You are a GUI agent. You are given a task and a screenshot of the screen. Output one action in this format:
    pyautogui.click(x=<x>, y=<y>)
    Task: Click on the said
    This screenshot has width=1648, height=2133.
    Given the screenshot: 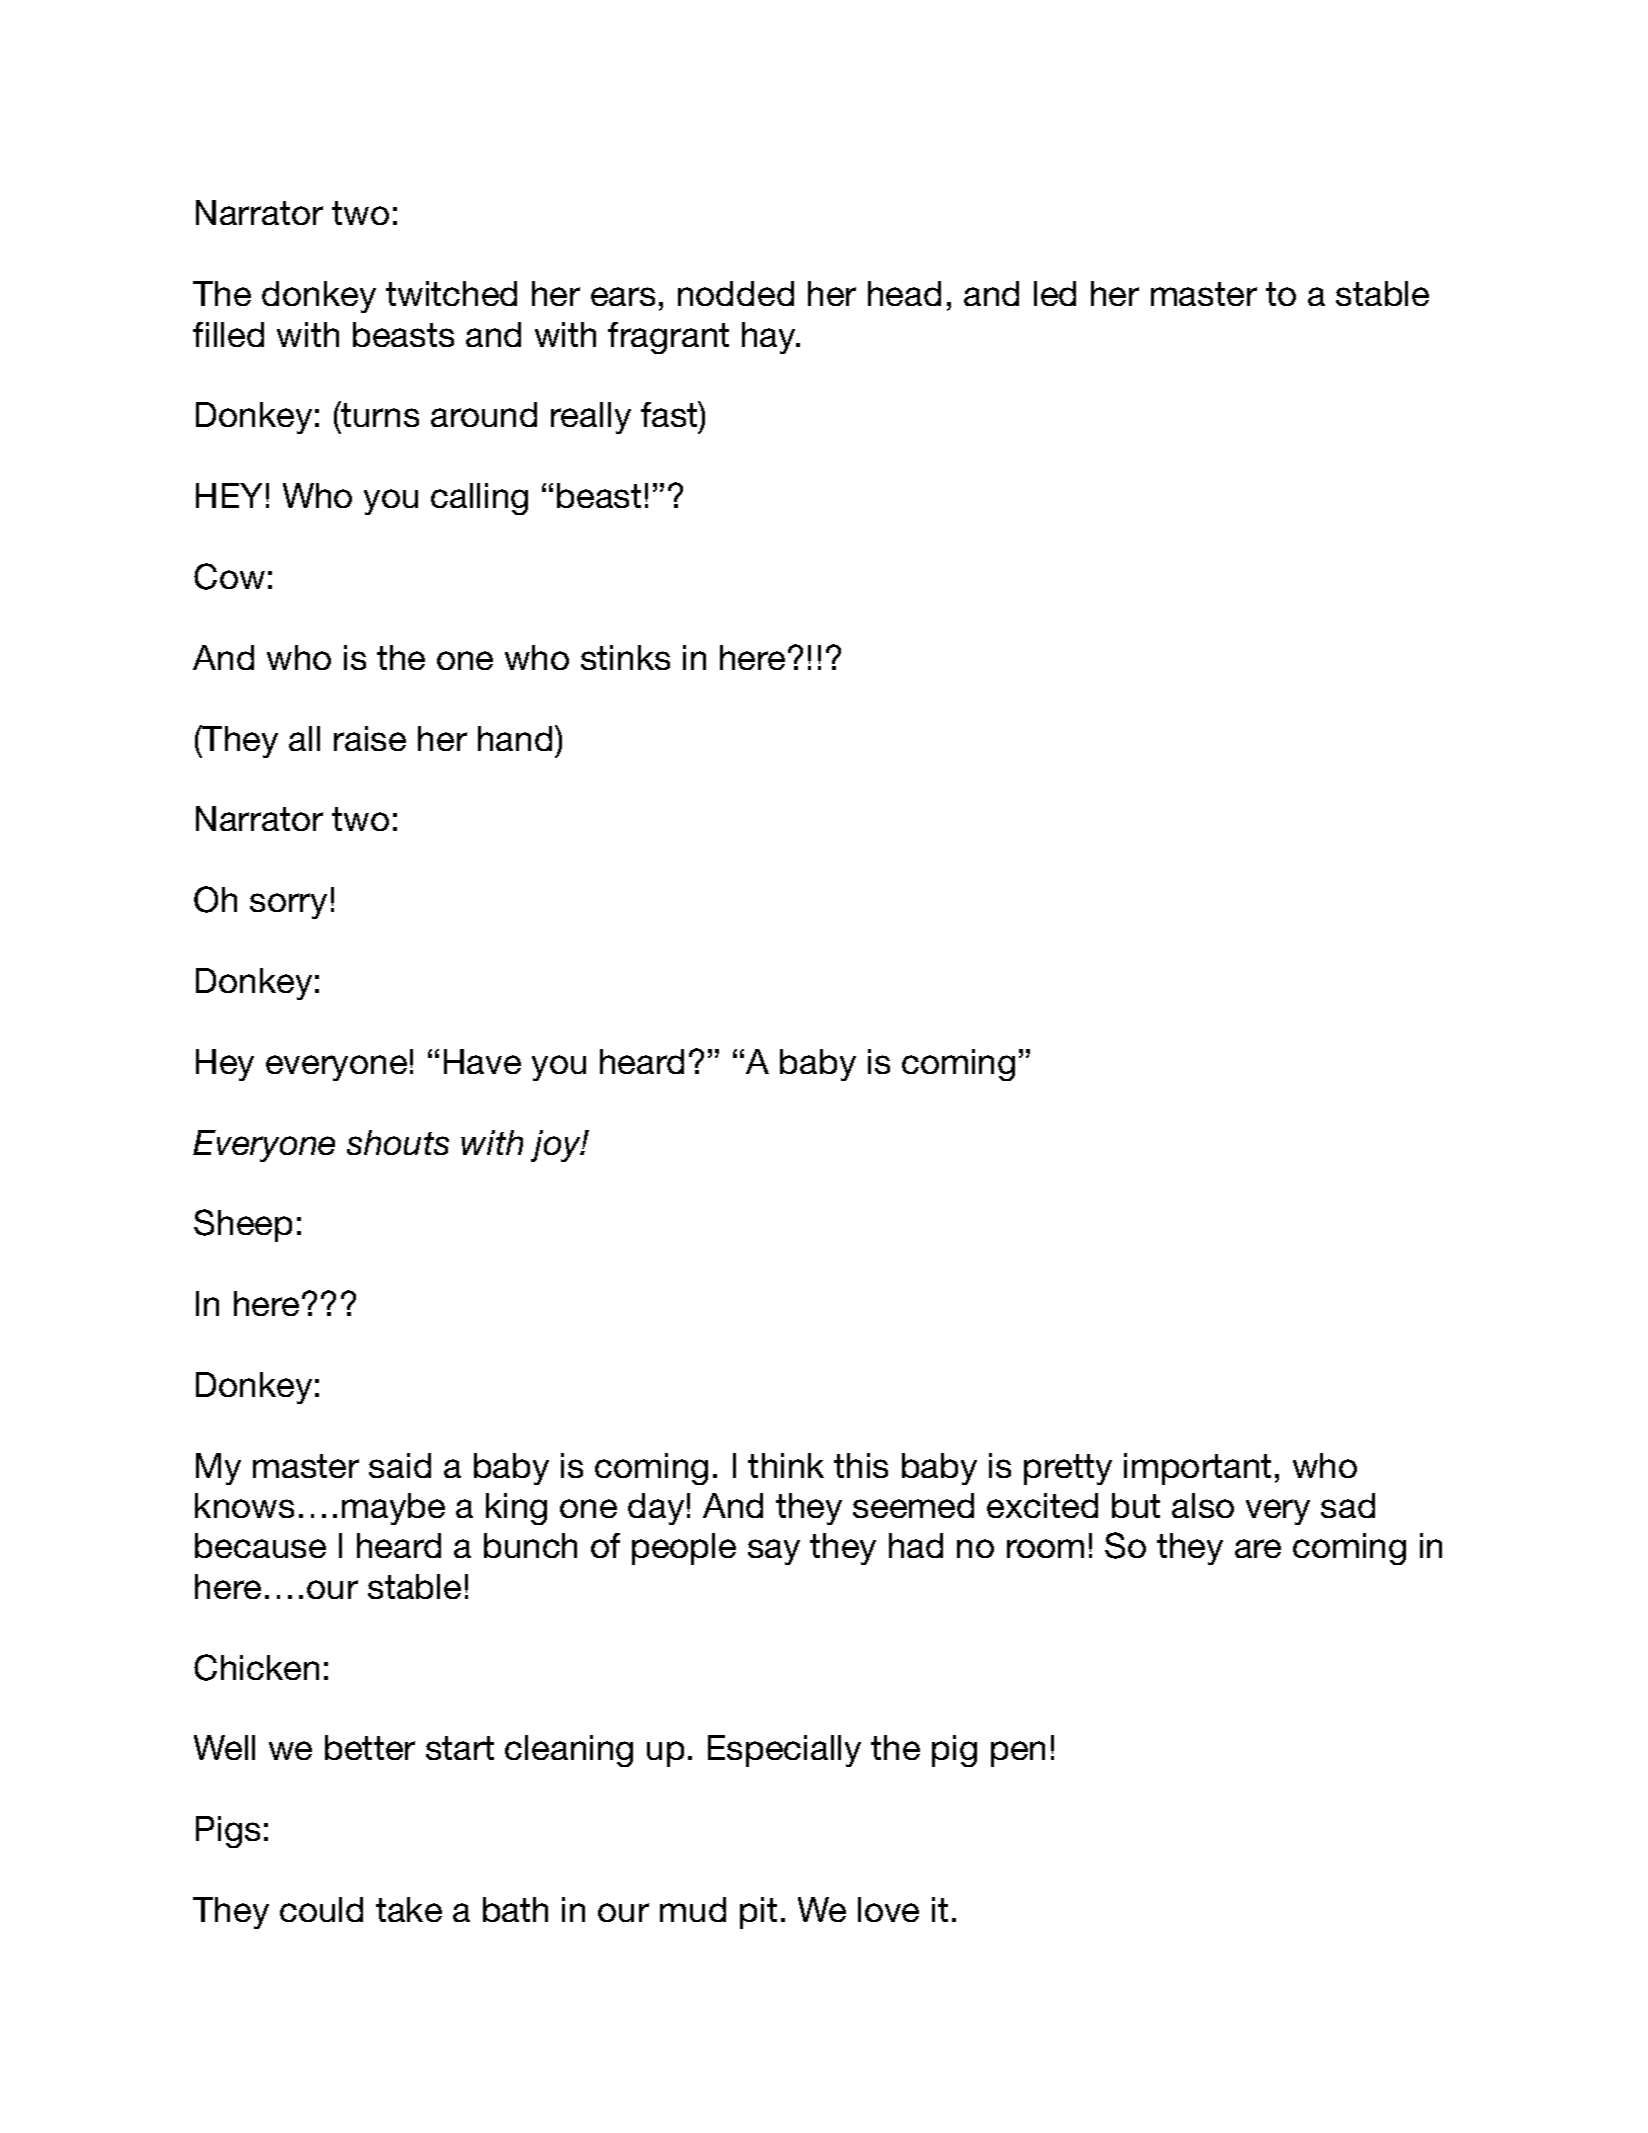 What is the action you would take?
    pyautogui.click(x=400, y=1465)
